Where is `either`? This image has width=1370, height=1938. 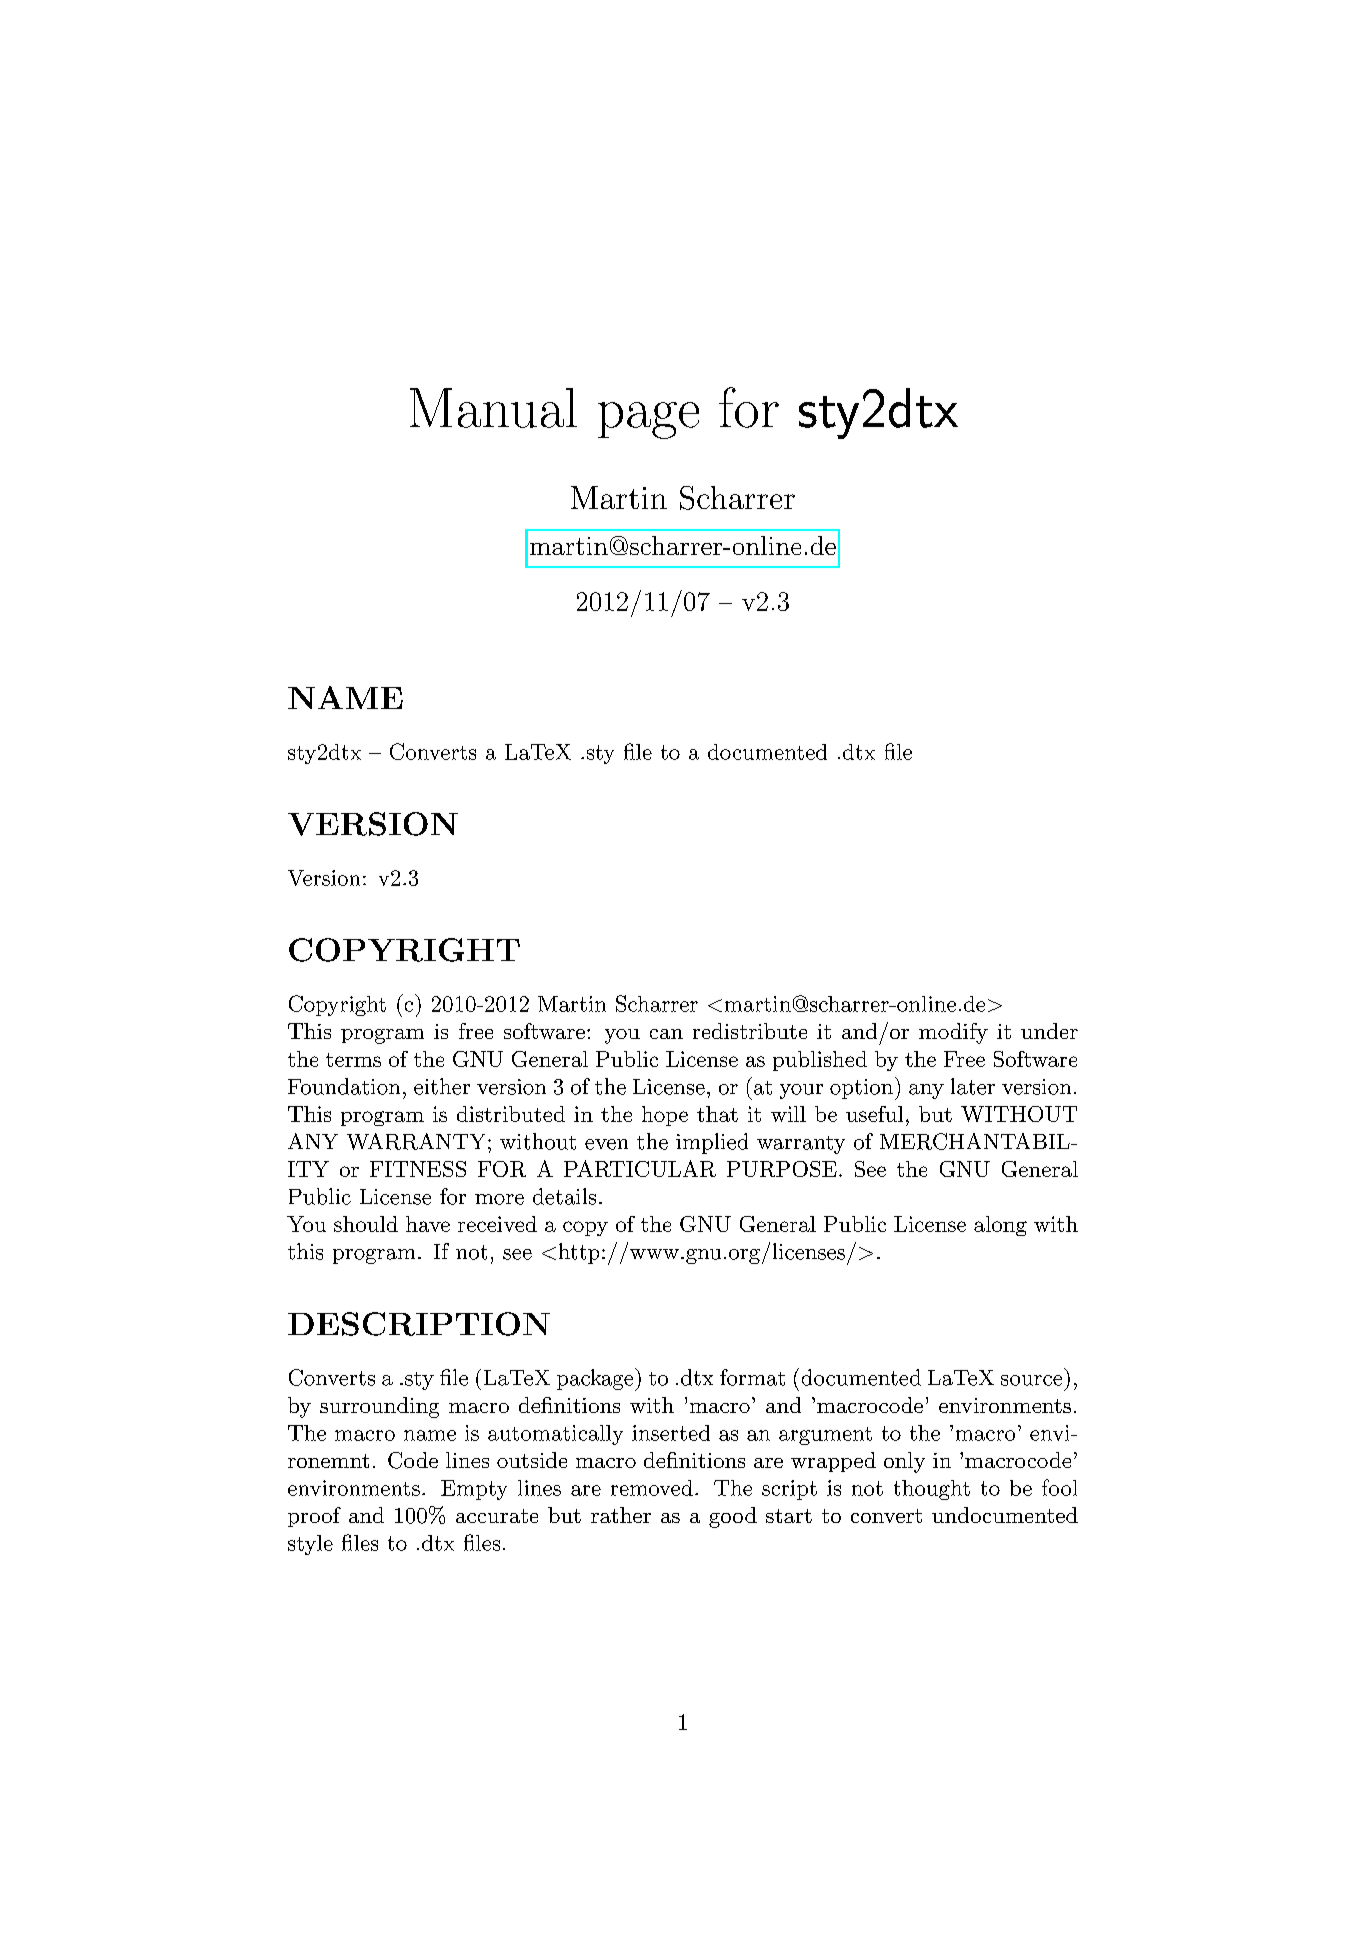
either is located at coordinates (442, 1086).
